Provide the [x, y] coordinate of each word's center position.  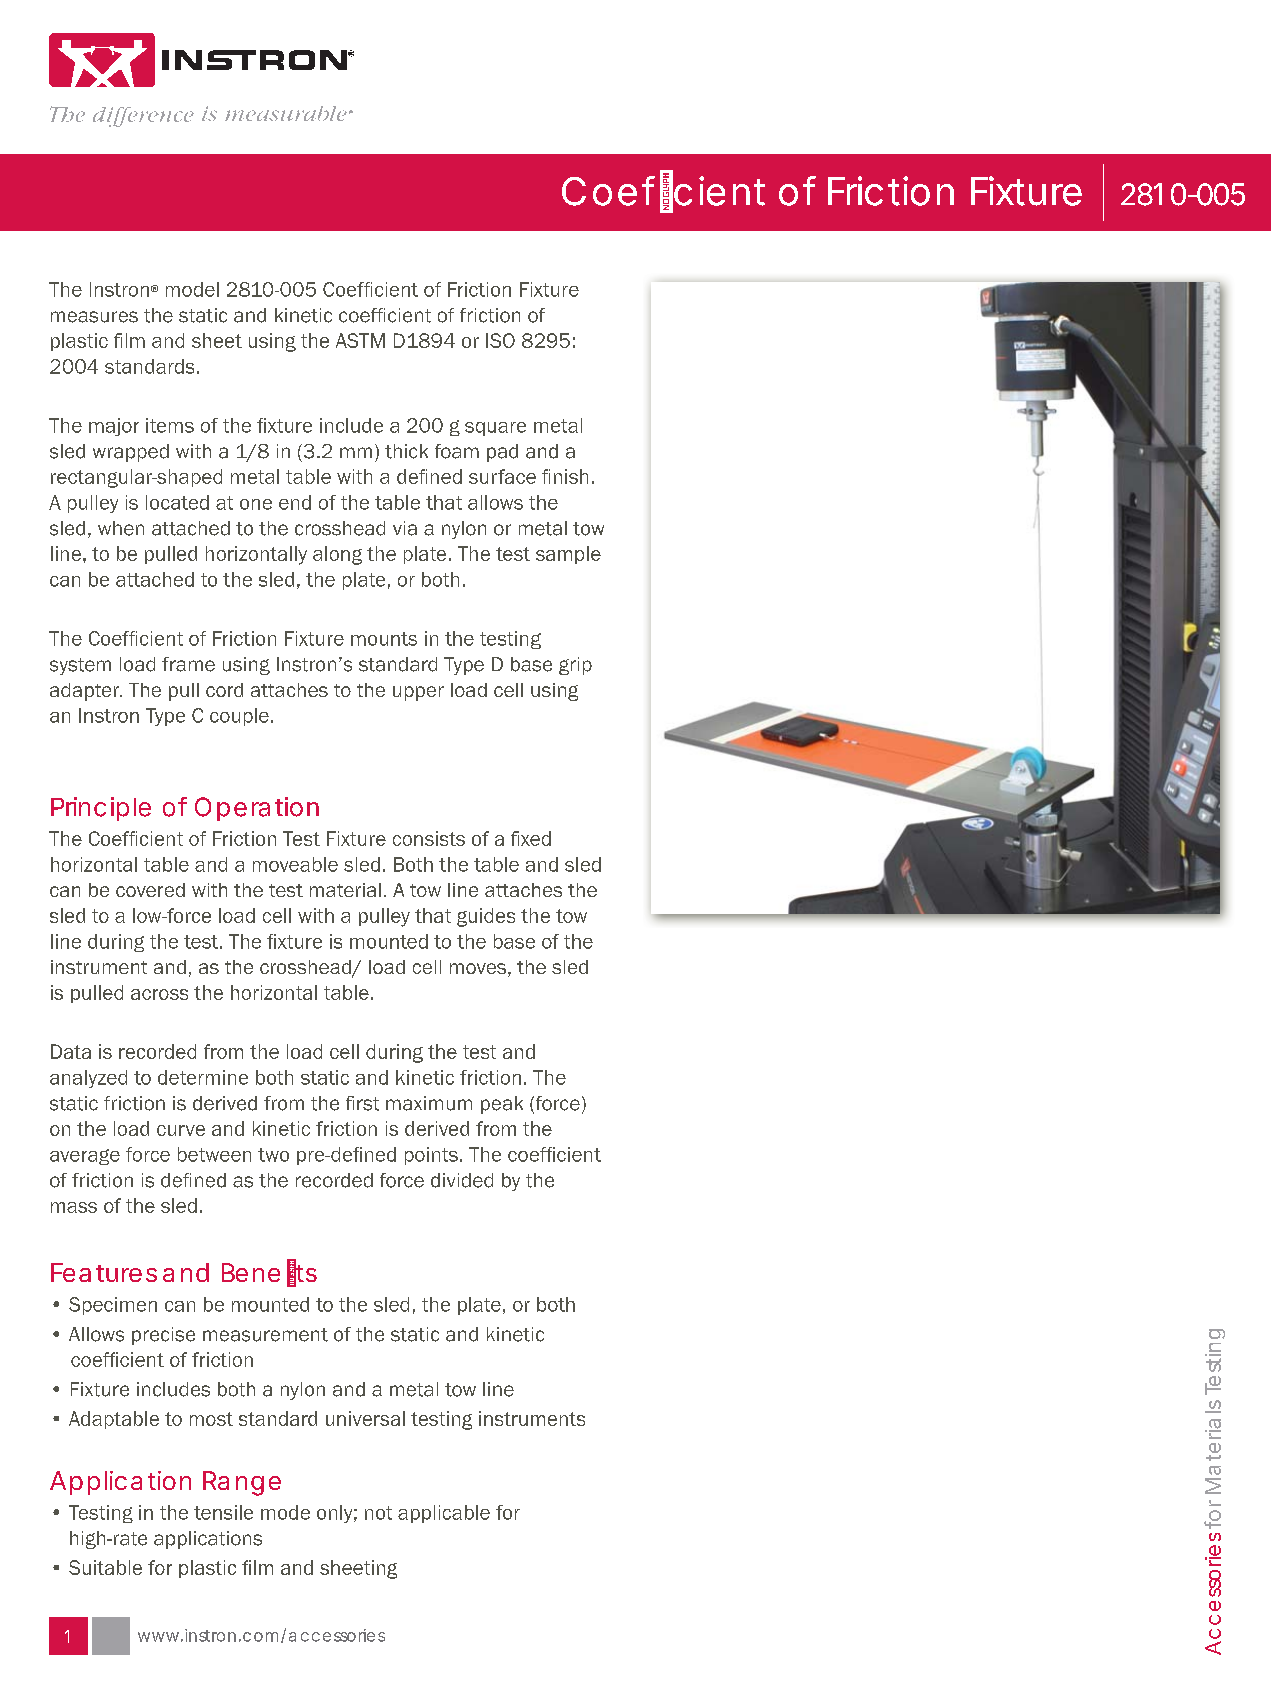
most [211, 1419]
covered [150, 890]
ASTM [360, 340]
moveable [295, 864]
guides [486, 917]
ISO [500, 340]
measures [94, 317]
